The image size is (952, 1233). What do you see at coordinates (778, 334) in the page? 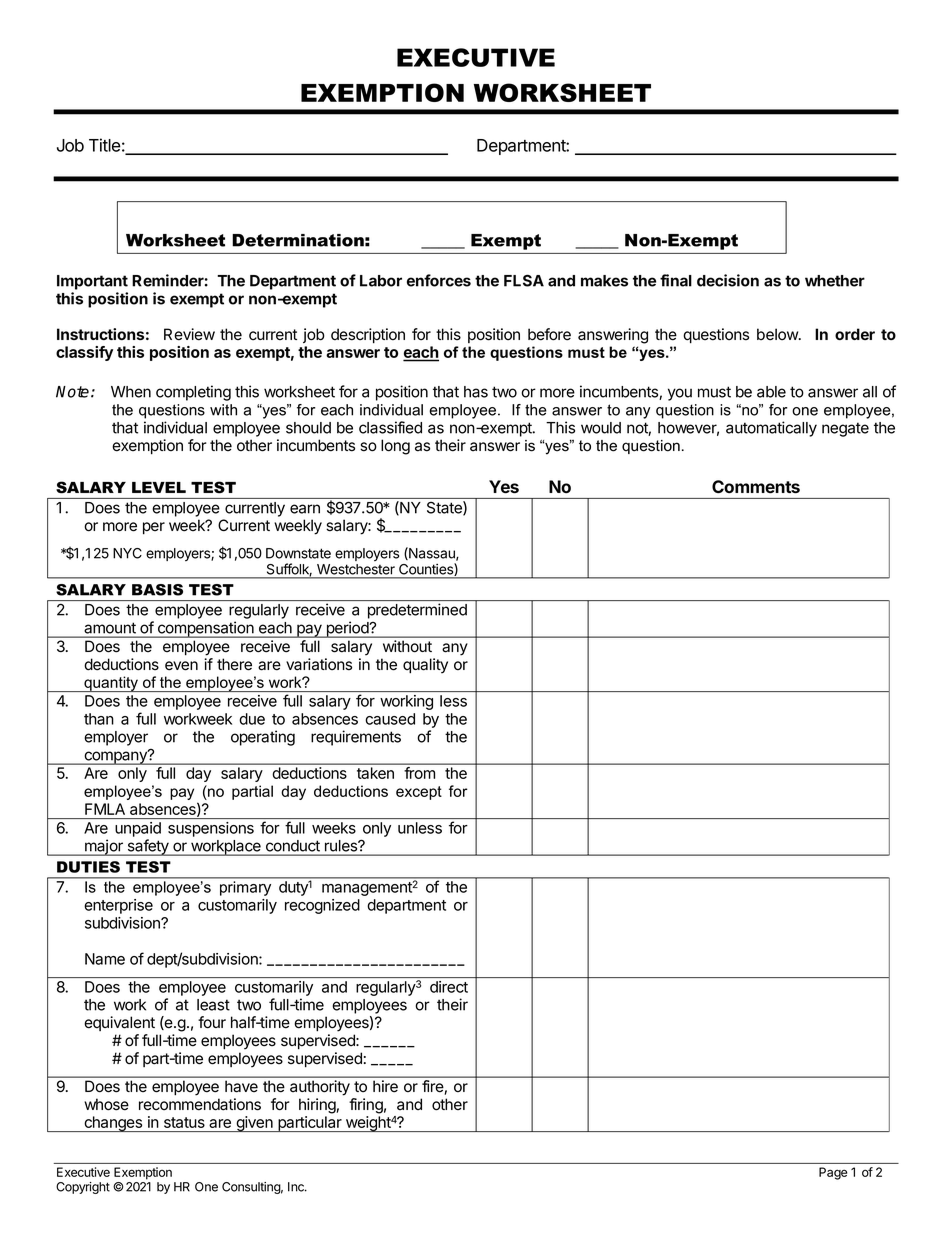
I see `below` at bounding box center [778, 334].
